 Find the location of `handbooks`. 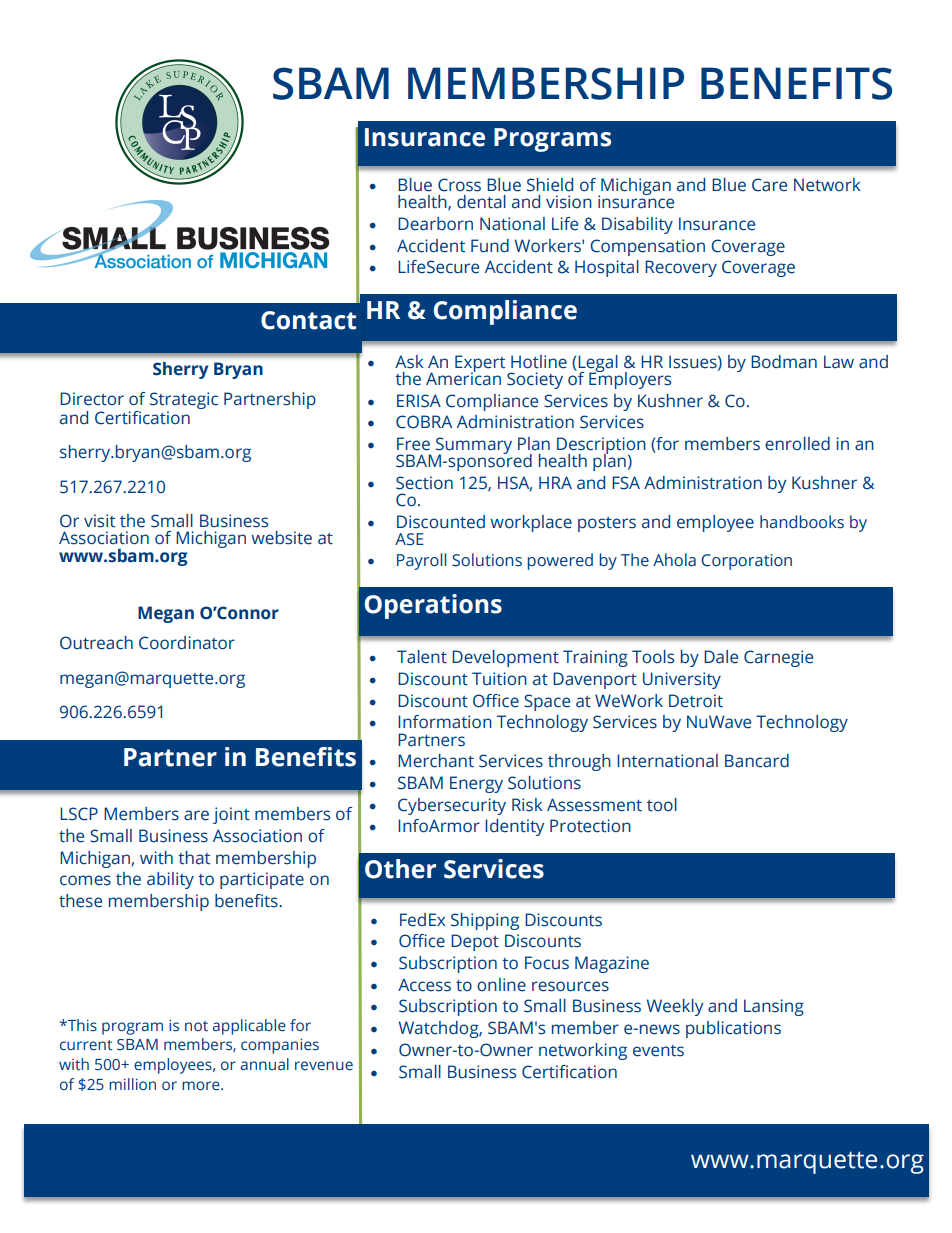

handbooks is located at coordinates (802, 522).
